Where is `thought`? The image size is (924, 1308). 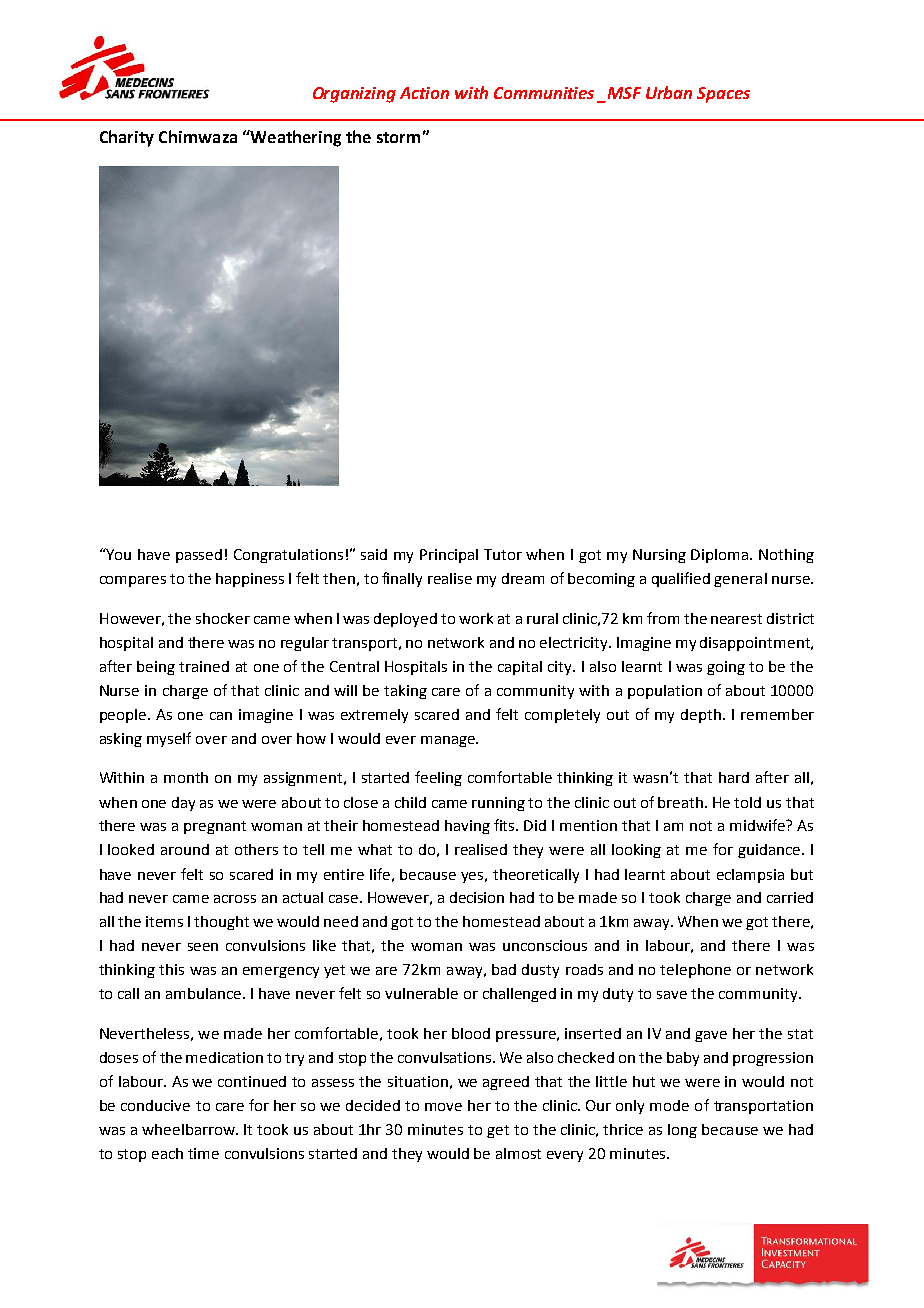
thought is located at coordinates (221, 923).
